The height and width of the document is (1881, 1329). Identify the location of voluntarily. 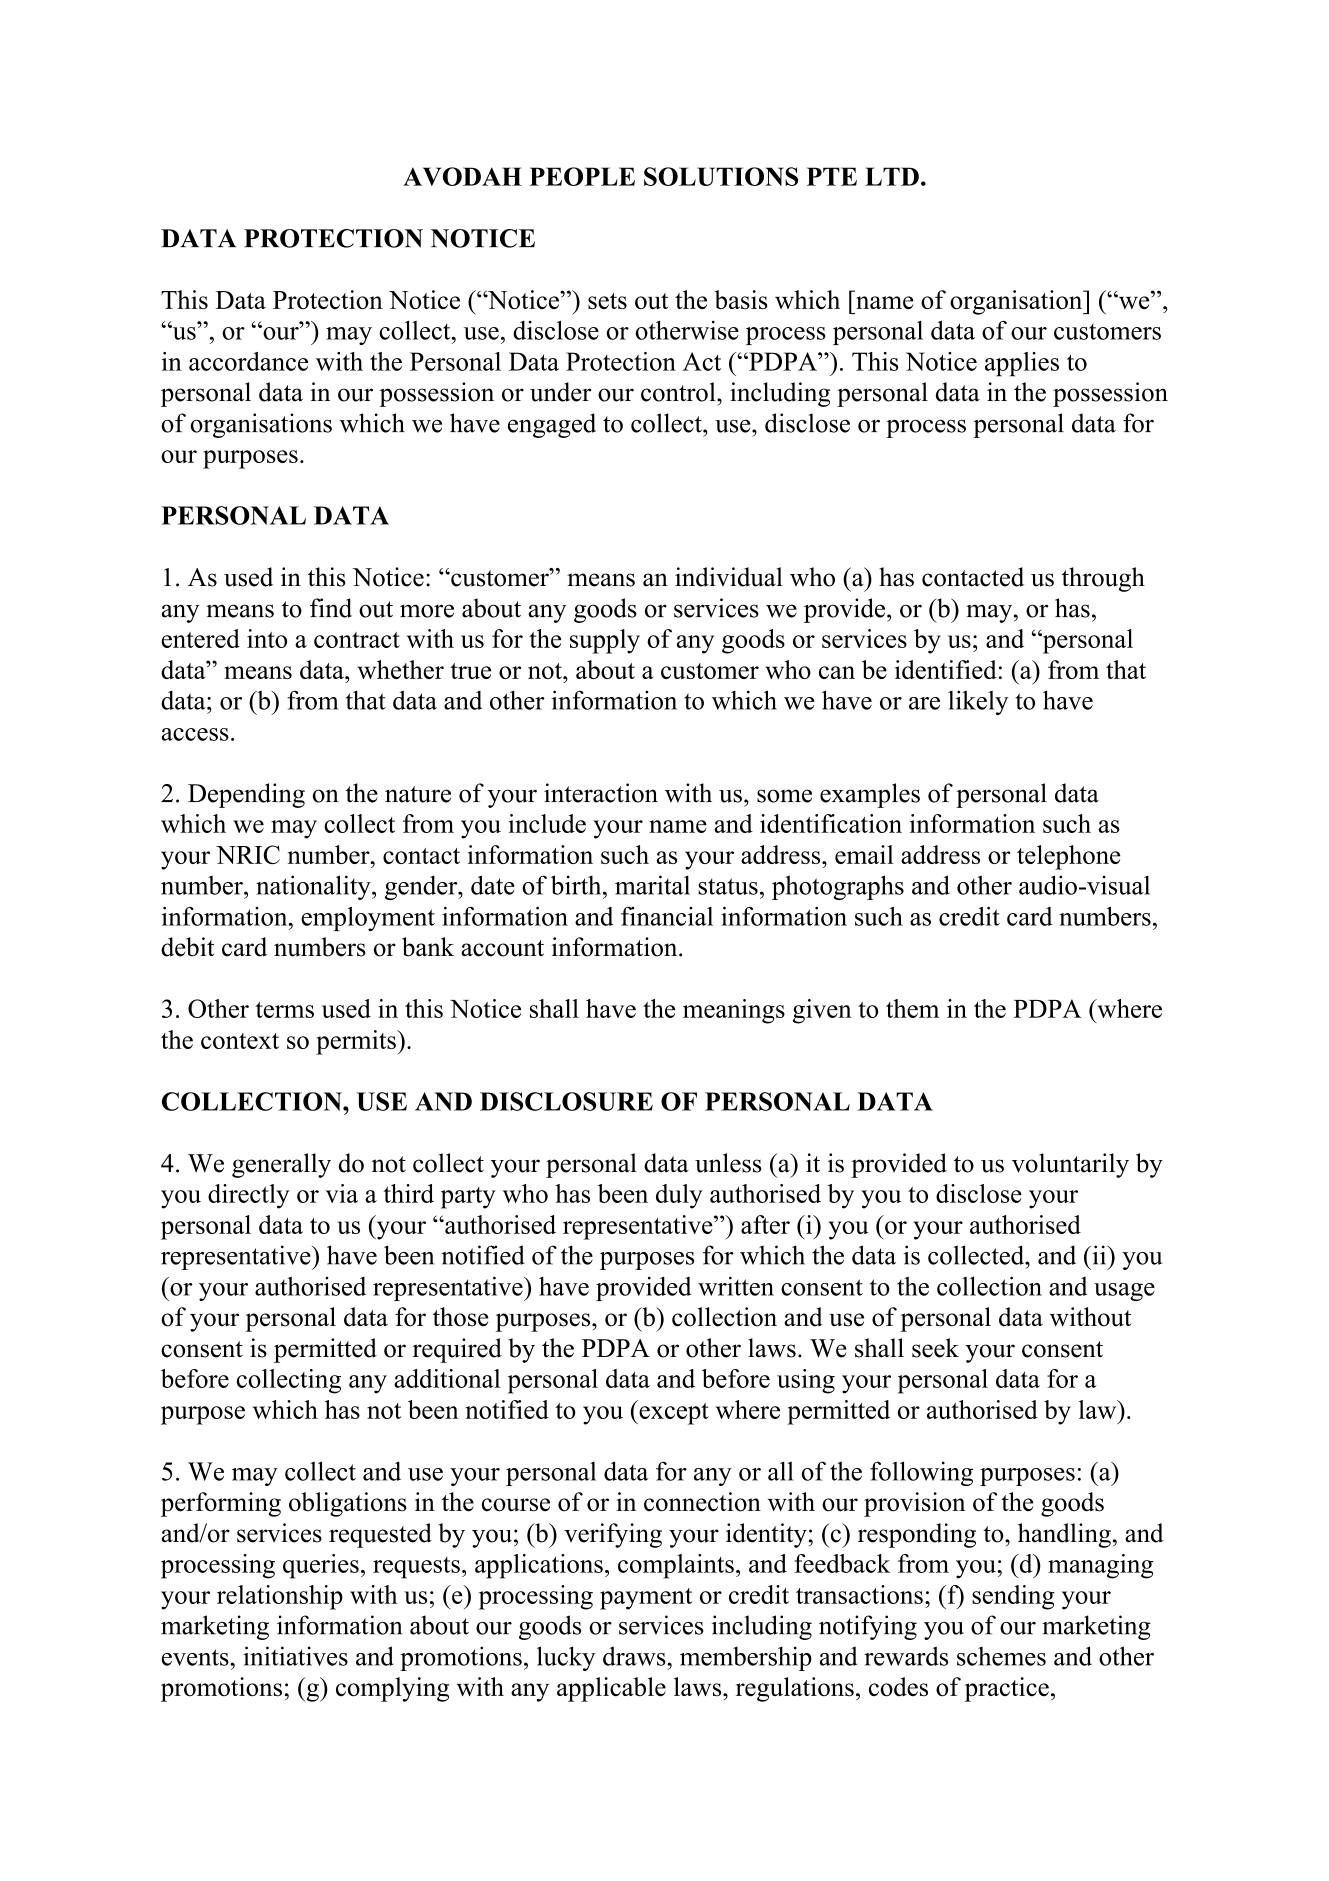
(1070, 1165).
